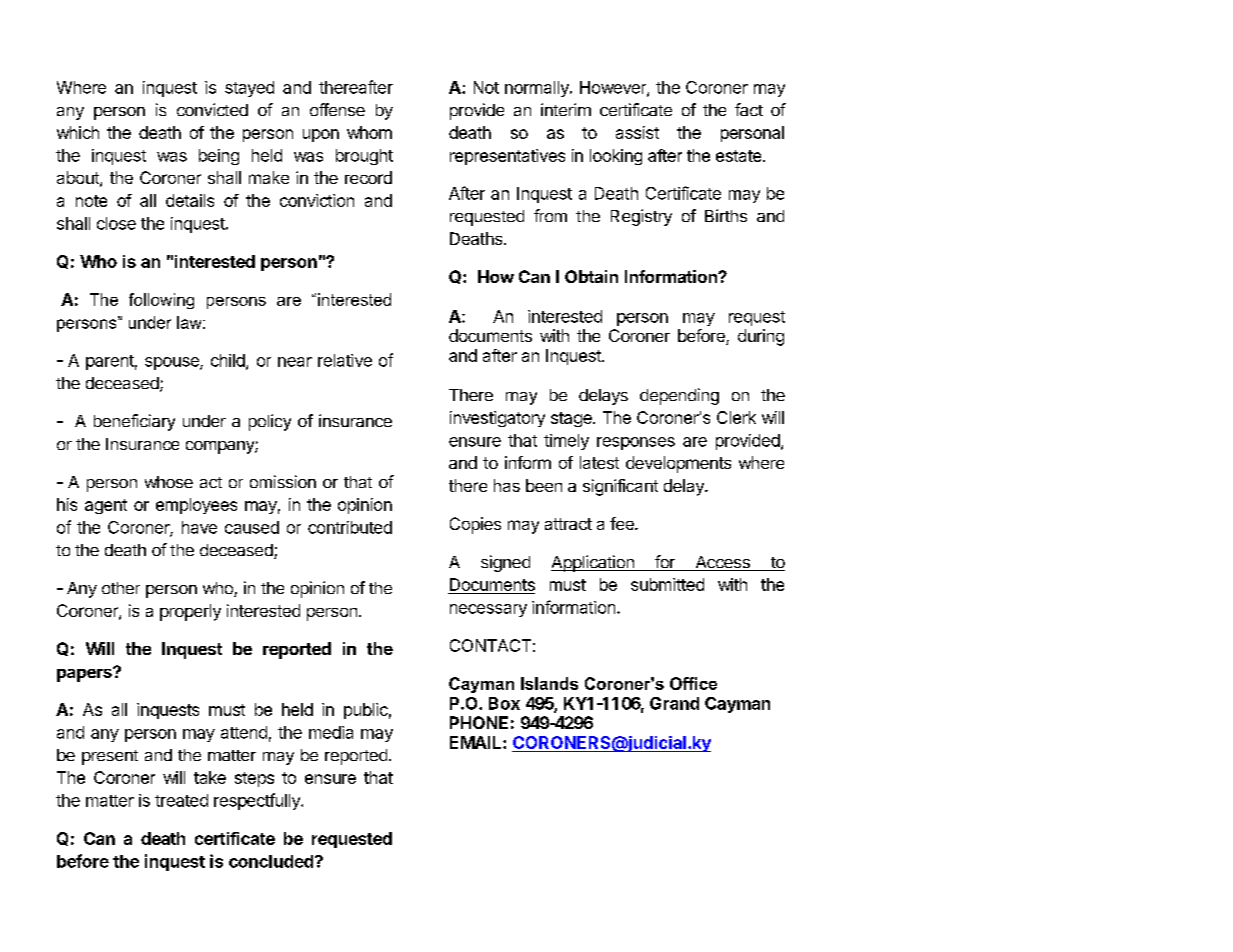  What do you see at coordinates (678, 464) in the document?
I see `developments` at bounding box center [678, 464].
